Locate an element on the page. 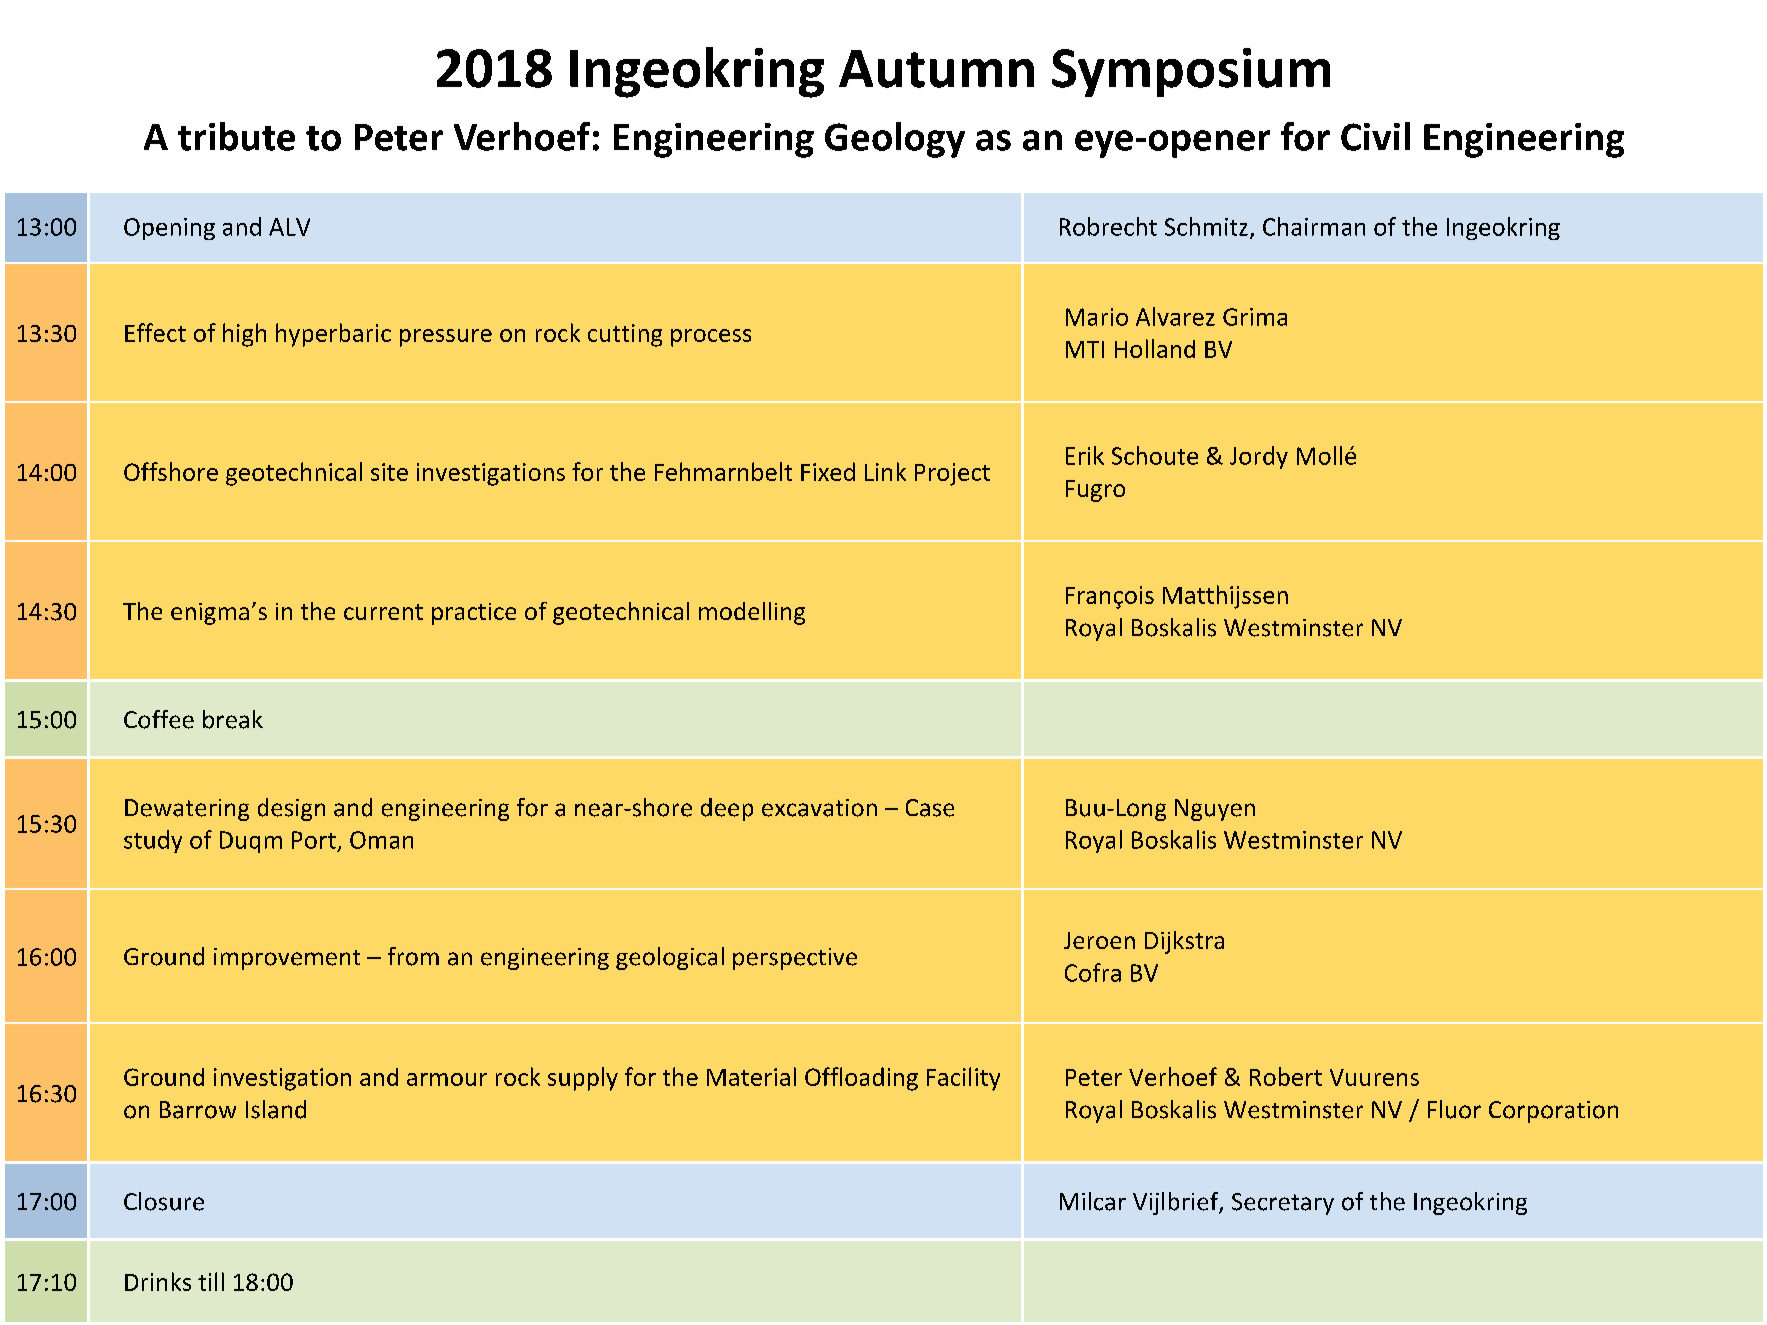 Image resolution: width=1767 pixels, height=1325 pixels. Alvarez is located at coordinates (1175, 316).
